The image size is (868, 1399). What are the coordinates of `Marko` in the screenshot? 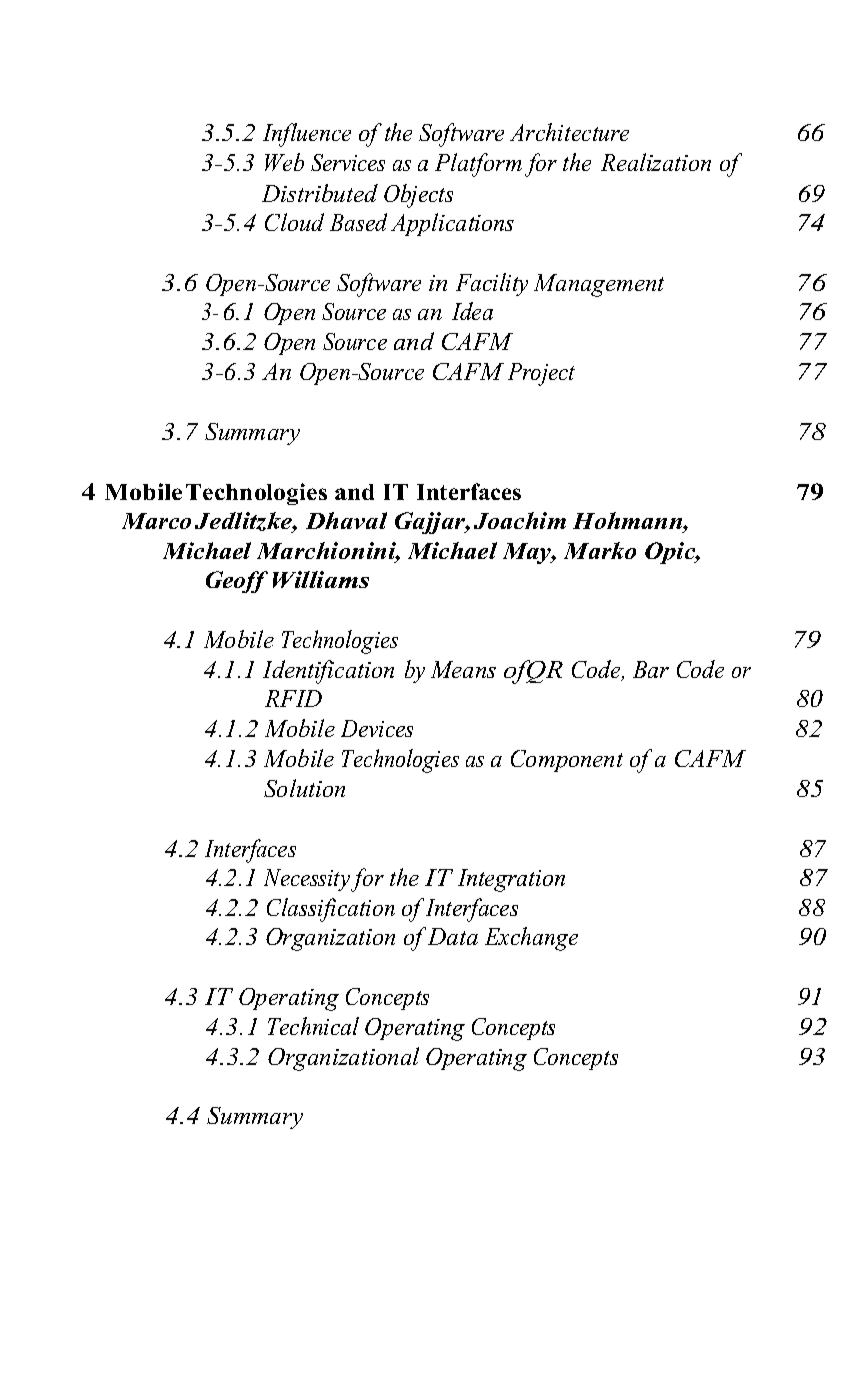 It's located at (600, 550).
